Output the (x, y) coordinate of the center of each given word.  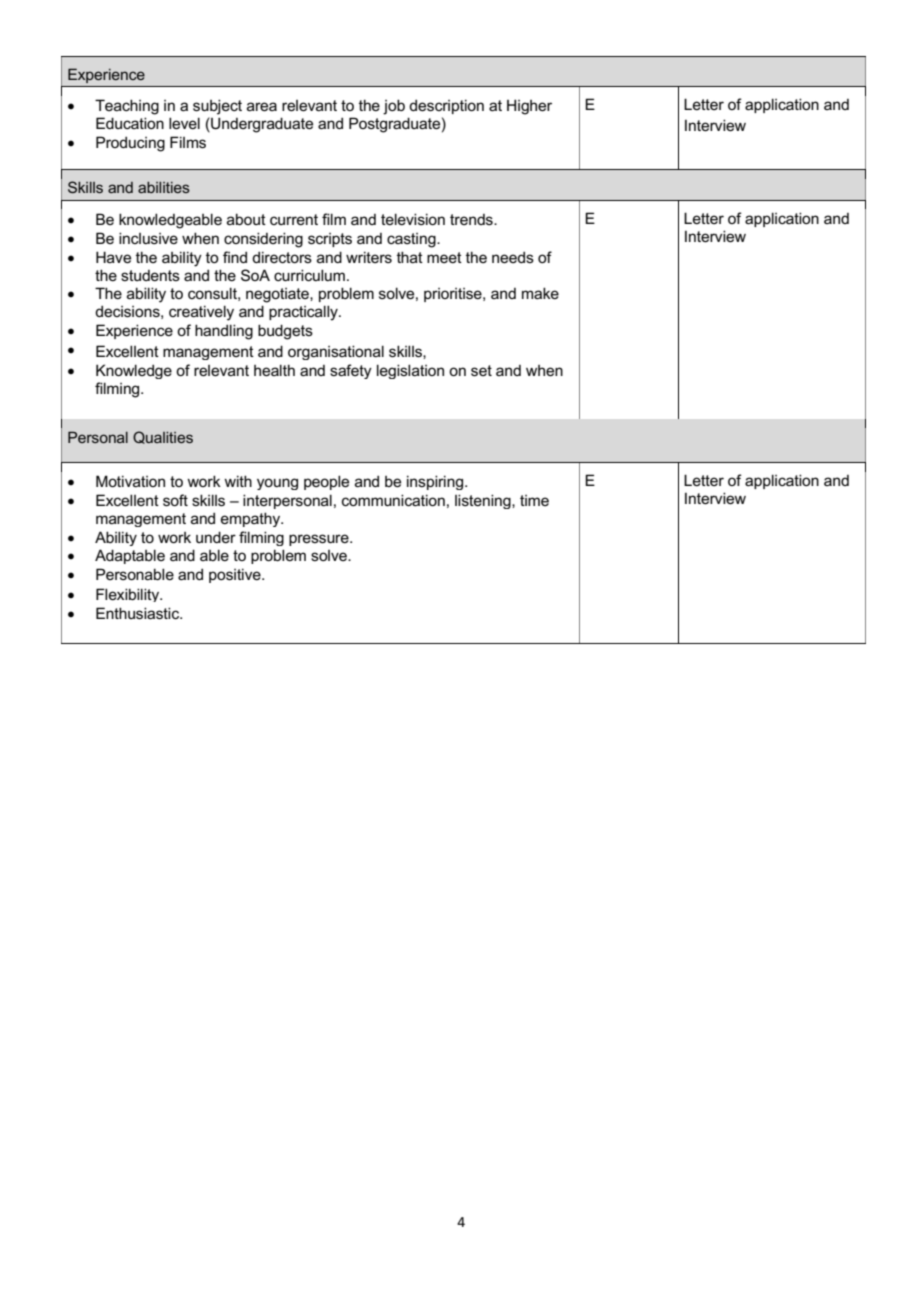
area (262, 106)
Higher (529, 107)
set (481, 370)
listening (484, 501)
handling (224, 332)
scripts (330, 240)
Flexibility (129, 595)
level (184, 123)
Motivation (130, 481)
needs (513, 257)
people (326, 482)
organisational (336, 352)
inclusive (148, 238)
